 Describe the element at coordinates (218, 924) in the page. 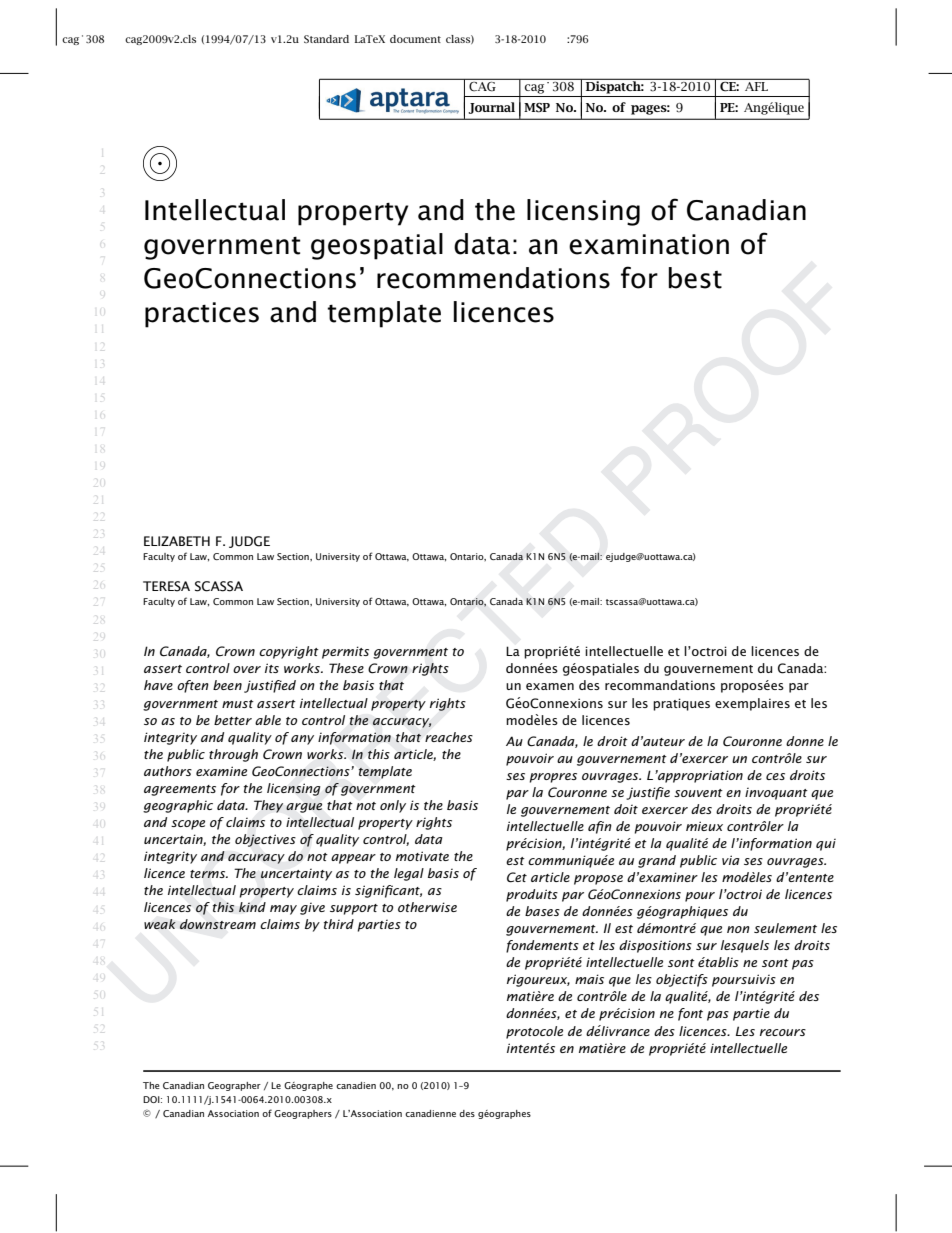

I see `downstream` at that location.
